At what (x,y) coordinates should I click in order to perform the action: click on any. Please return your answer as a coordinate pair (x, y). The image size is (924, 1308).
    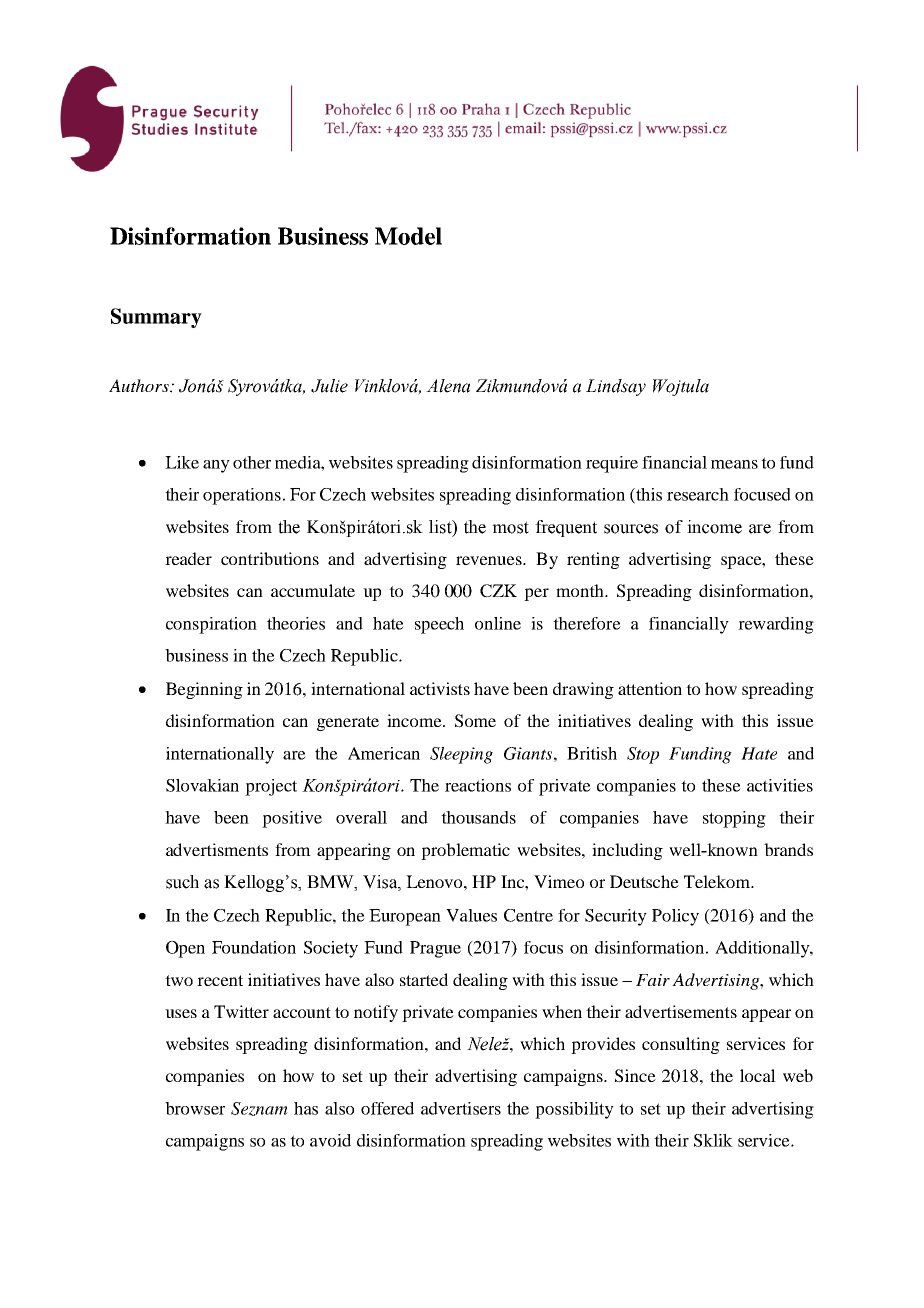
    Looking at the image, I should click on (216, 466).
